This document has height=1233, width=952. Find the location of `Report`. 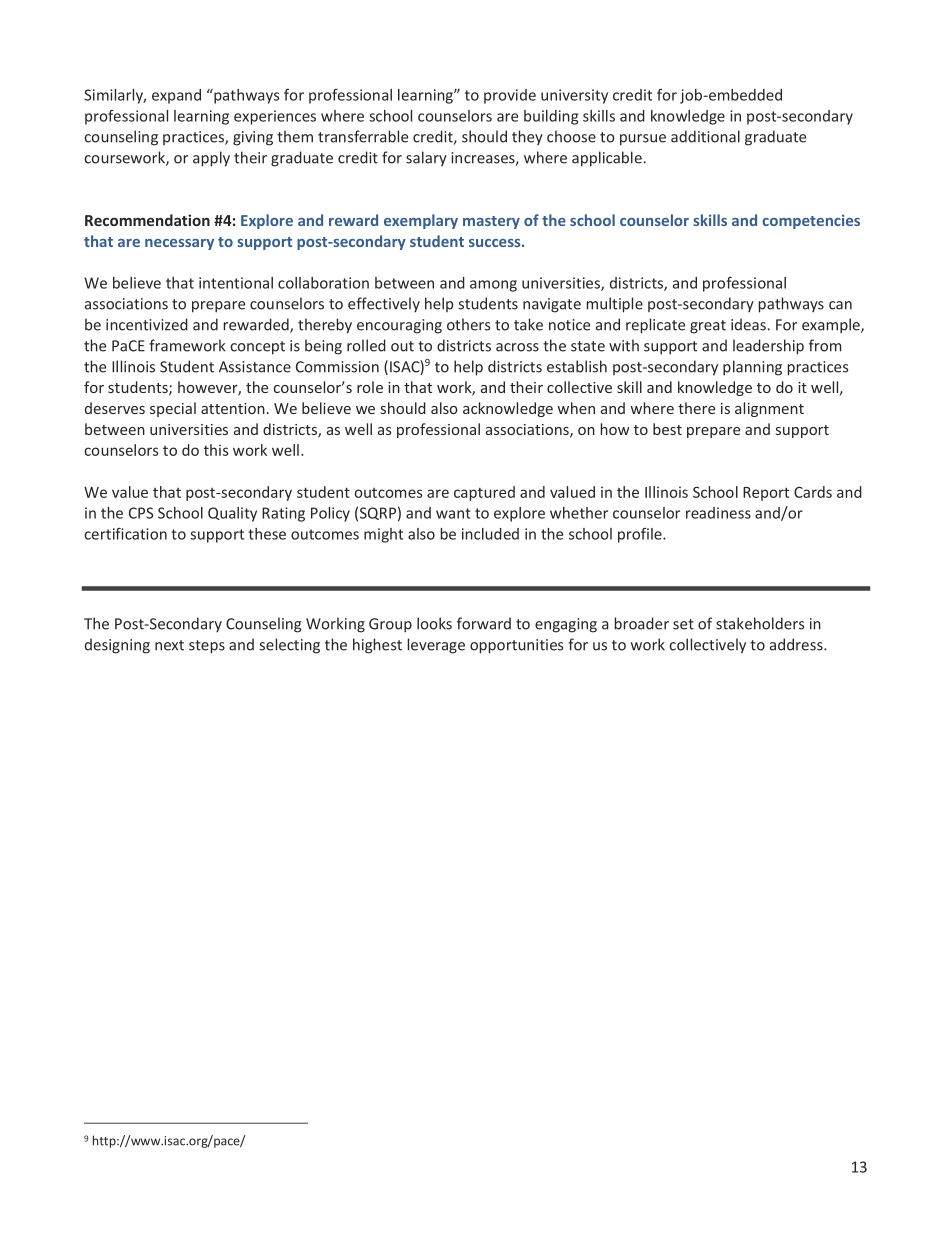

Report is located at coordinates (766, 494).
